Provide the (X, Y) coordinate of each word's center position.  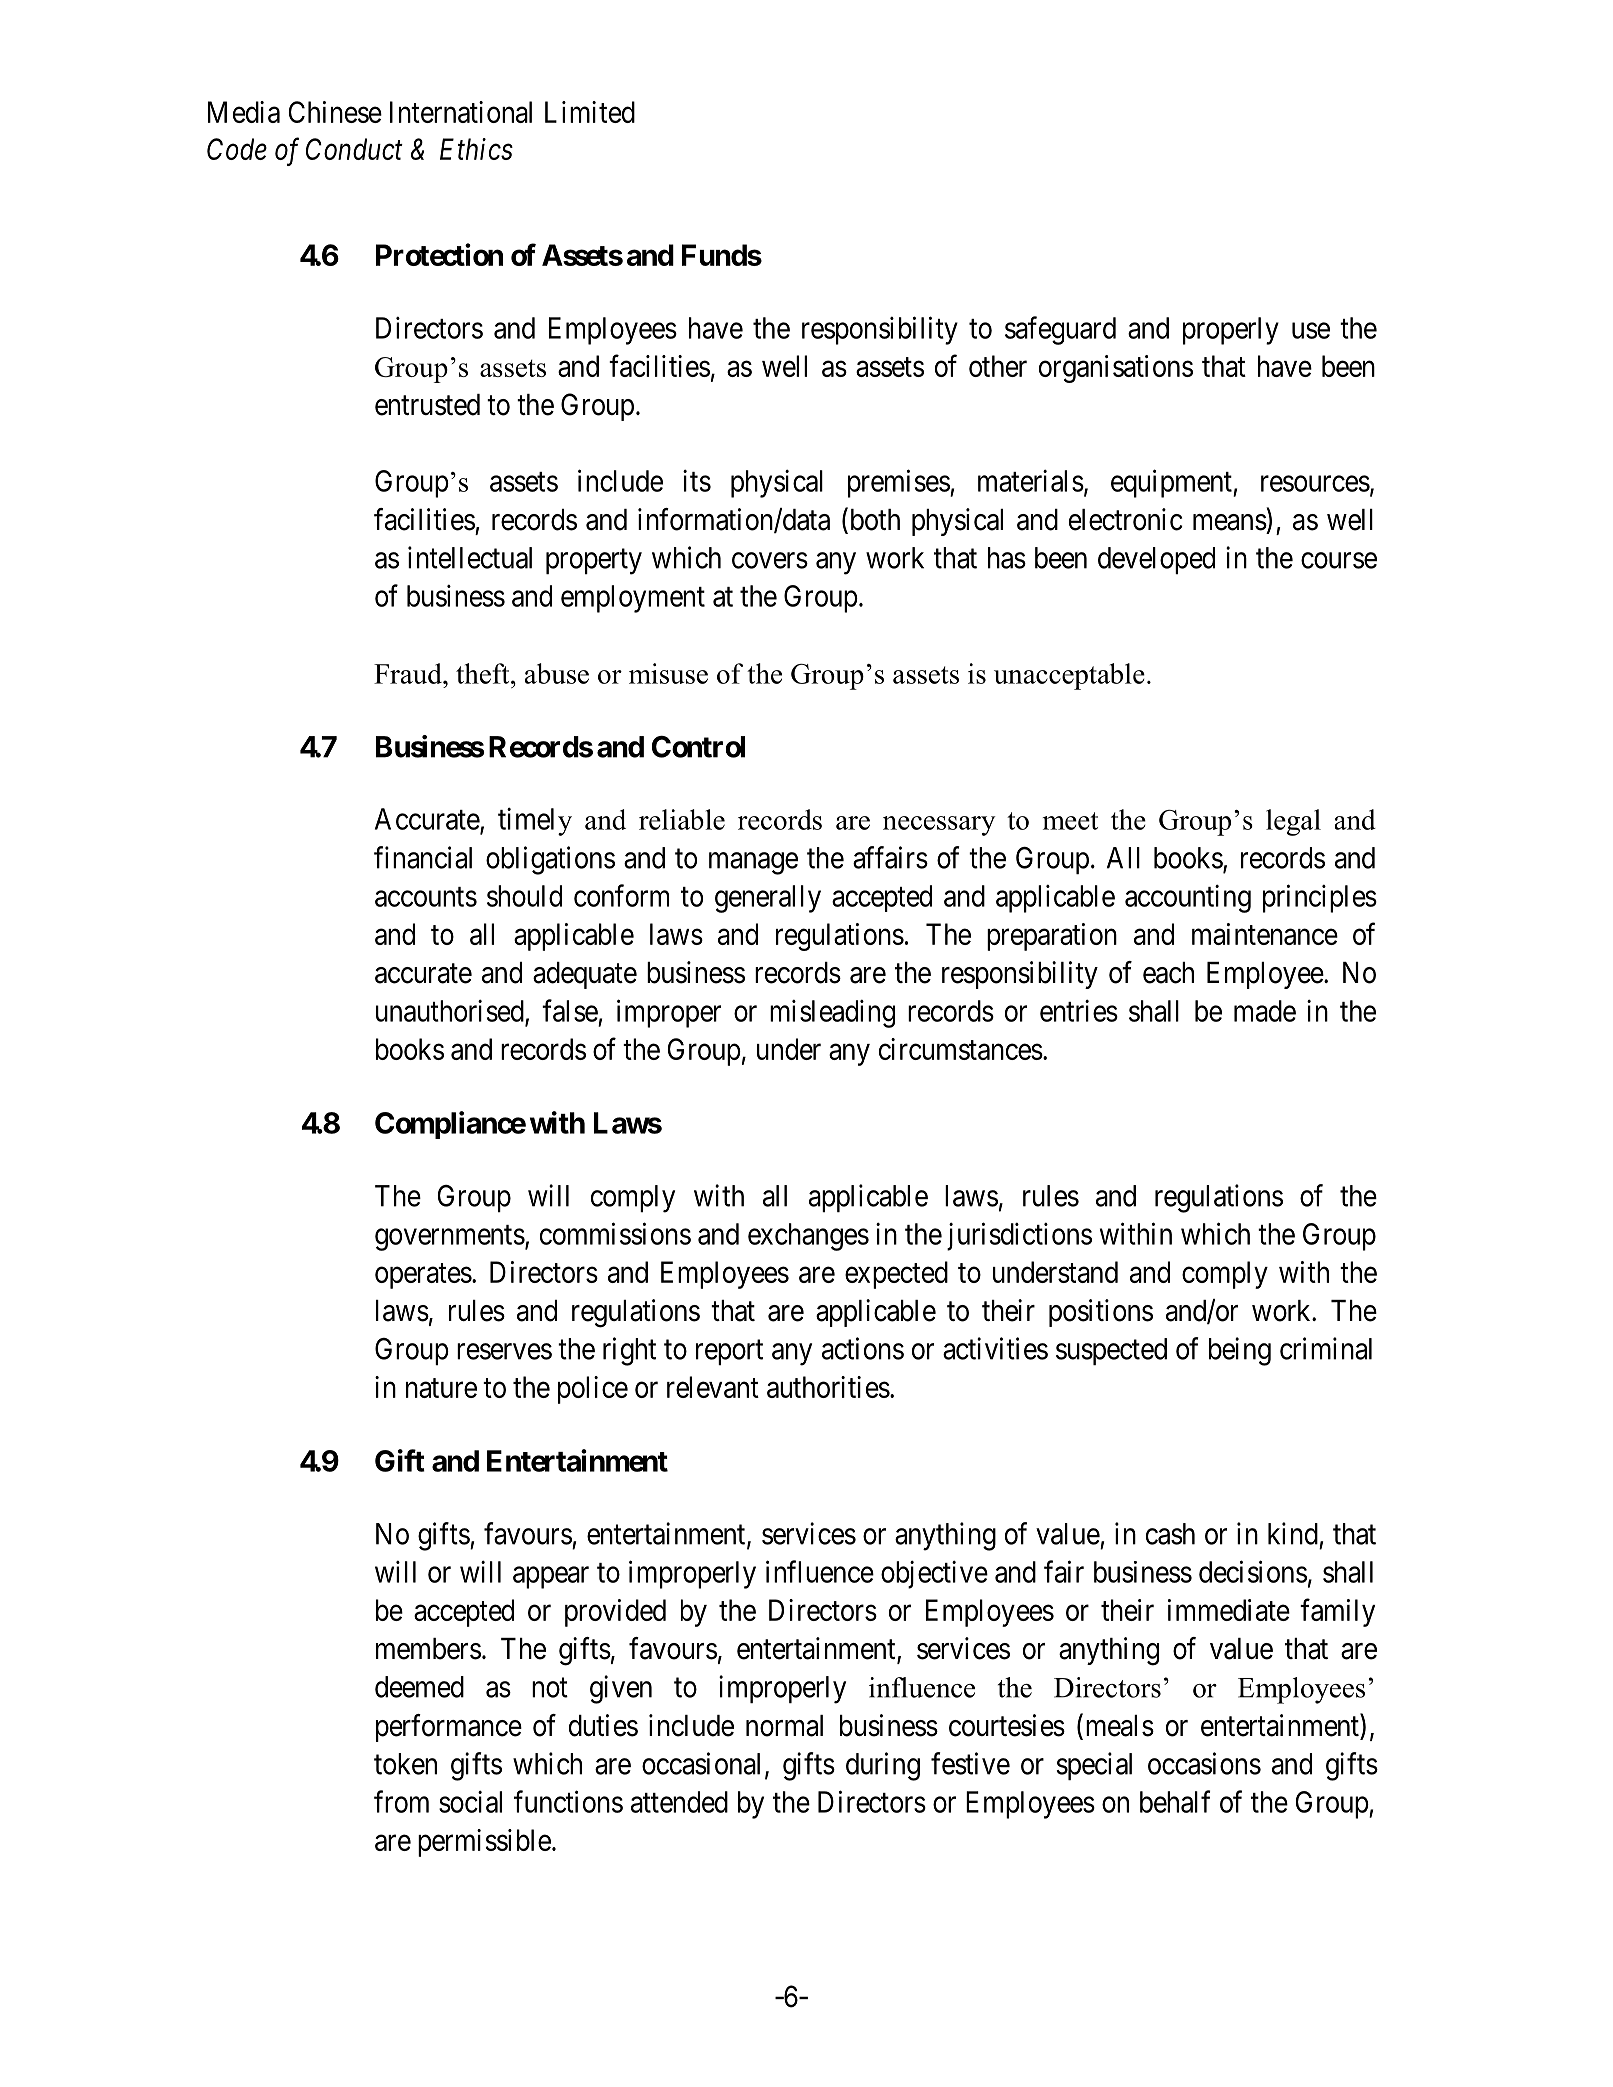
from (401, 1801)
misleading (832, 1014)
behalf (1175, 1801)
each (1168, 973)
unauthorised (451, 1011)
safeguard (1060, 330)
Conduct (354, 149)
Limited (590, 112)
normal (784, 1726)
